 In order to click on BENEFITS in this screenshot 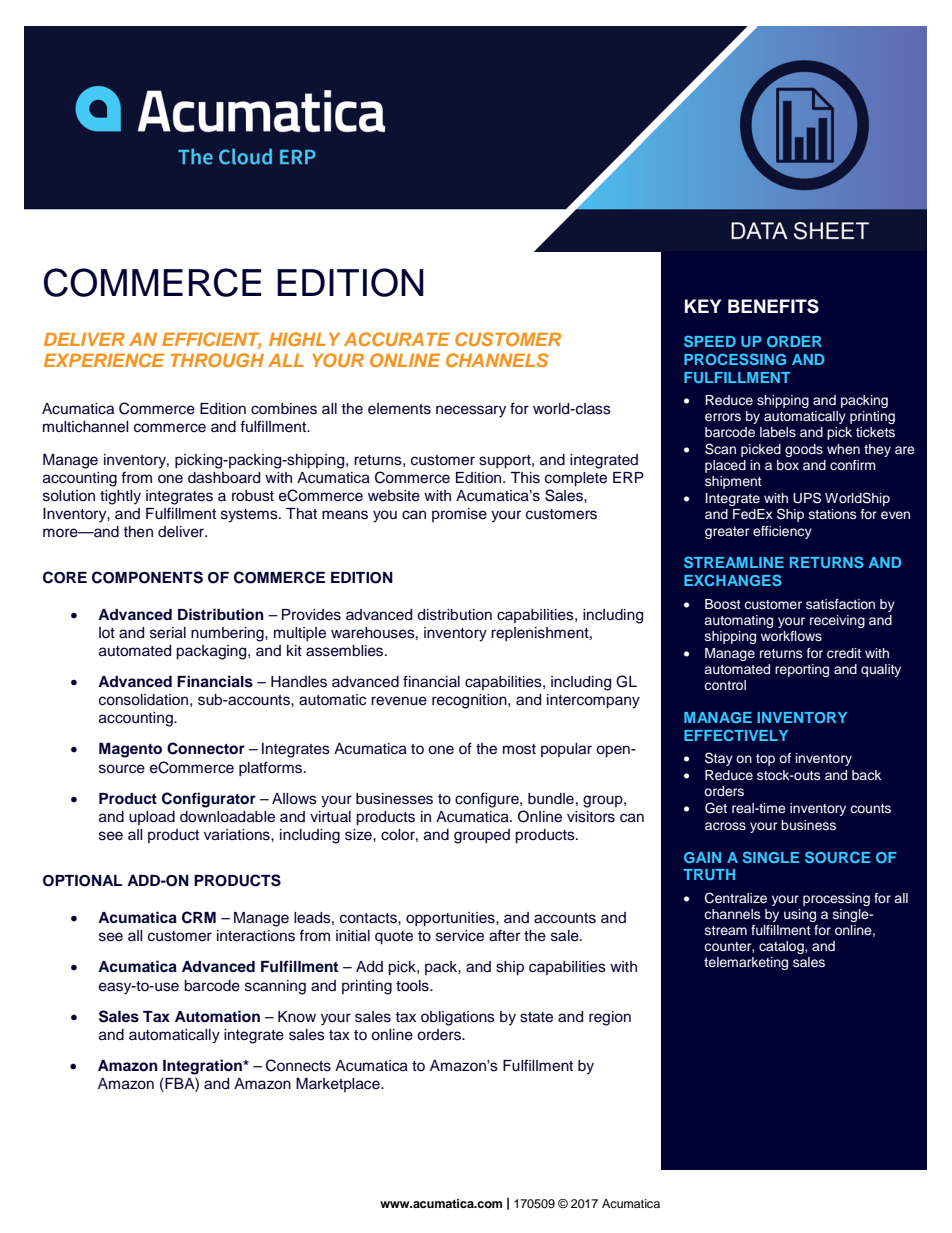, I will do `click(773, 306)`.
